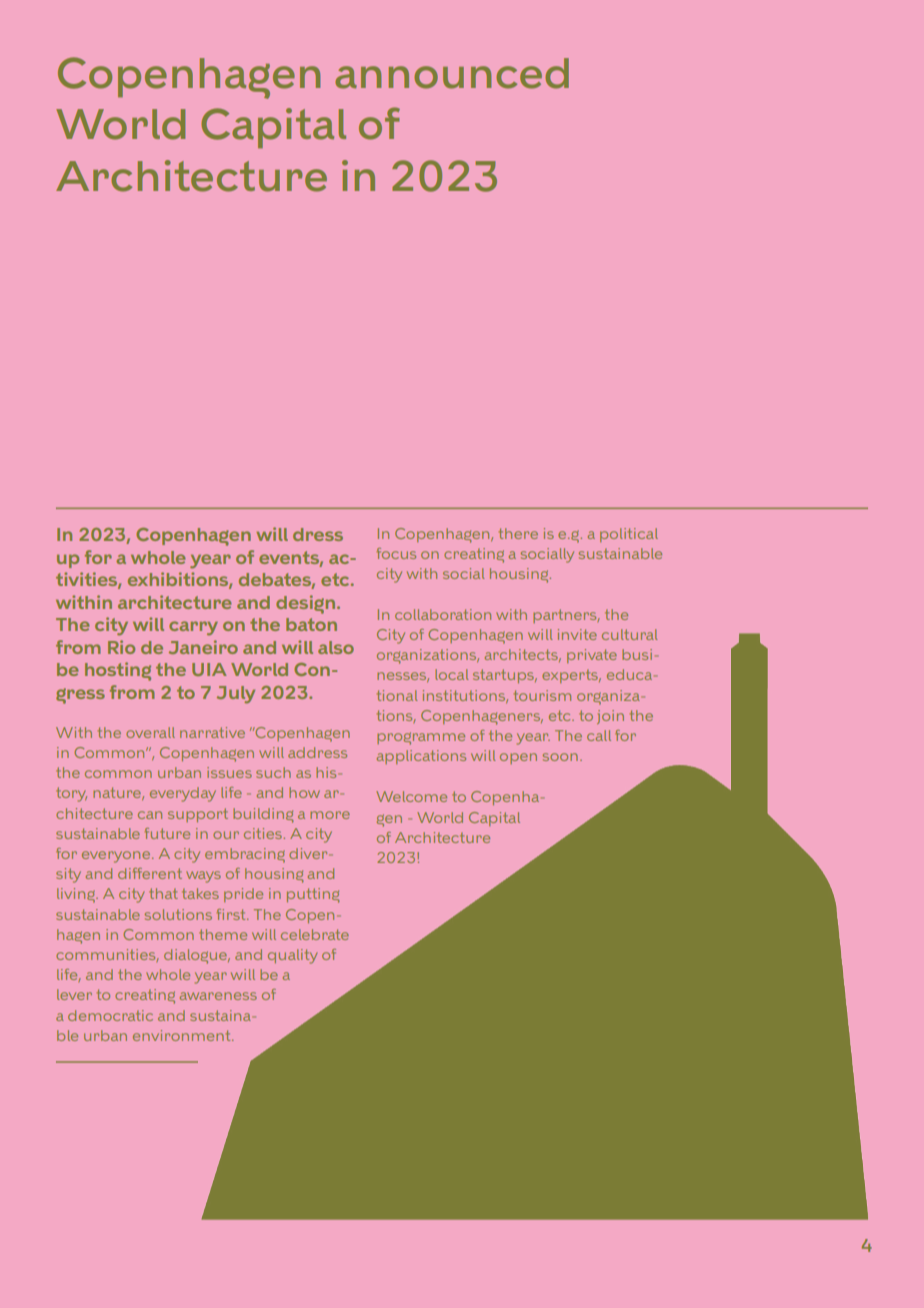 This document has width=924, height=1308. I want to click on announced, so click(452, 73).
